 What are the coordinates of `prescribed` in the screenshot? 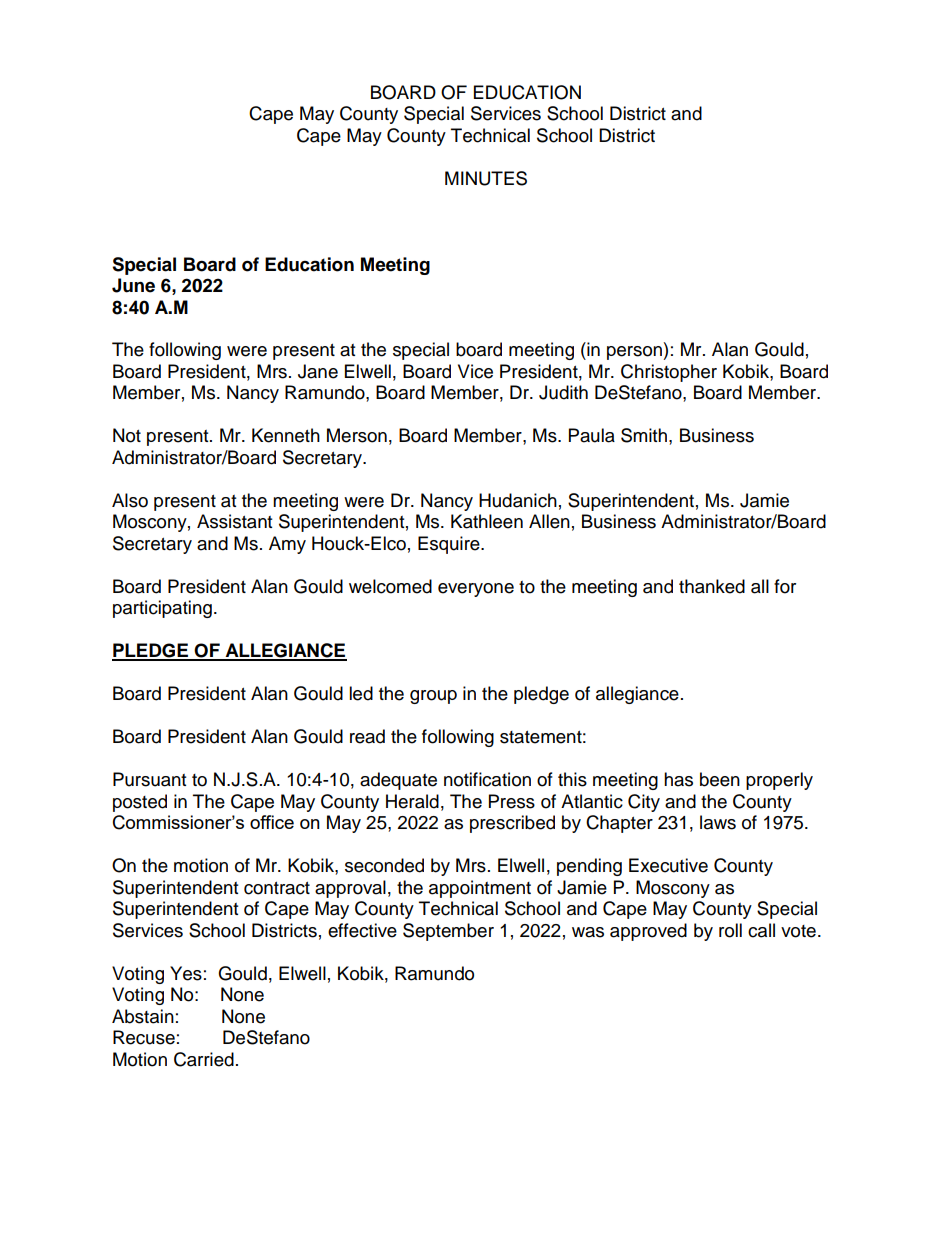 It's located at (512, 824).
